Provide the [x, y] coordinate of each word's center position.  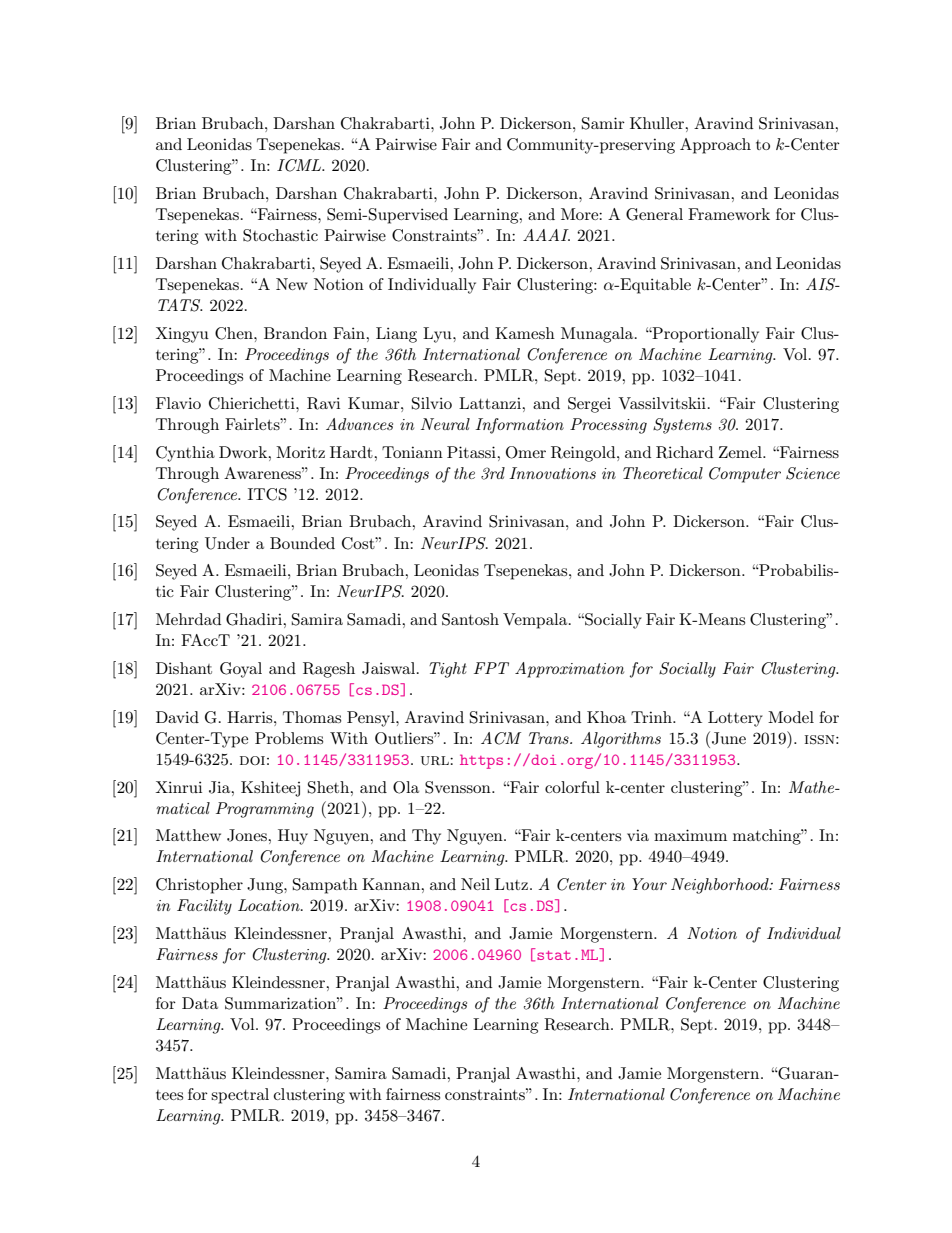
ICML [300, 165]
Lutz [511, 884]
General [654, 214]
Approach [715, 146]
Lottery [735, 719]
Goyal [241, 670]
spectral [240, 1096]
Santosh [470, 619]
